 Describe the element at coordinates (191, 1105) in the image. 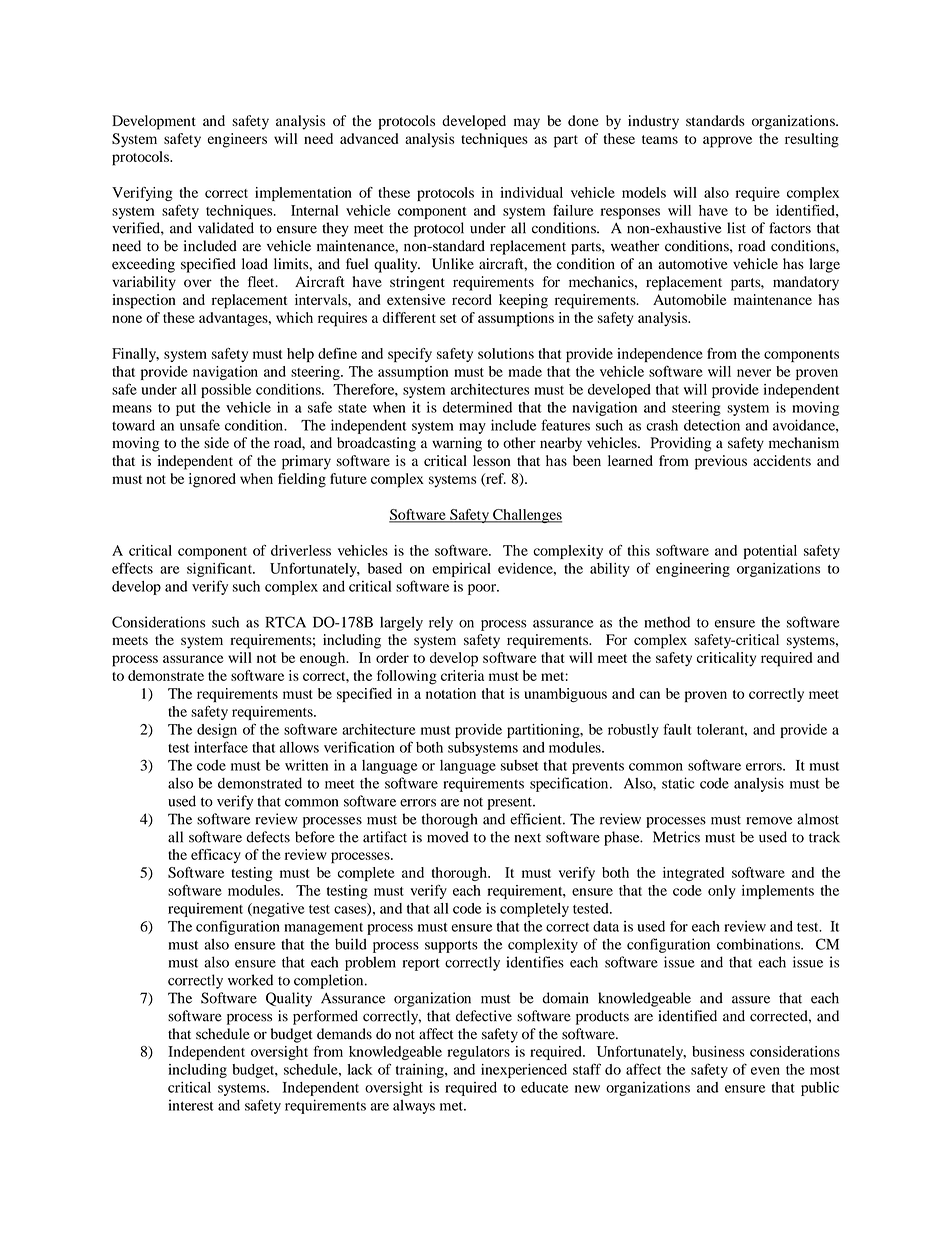

I see `interest` at that location.
